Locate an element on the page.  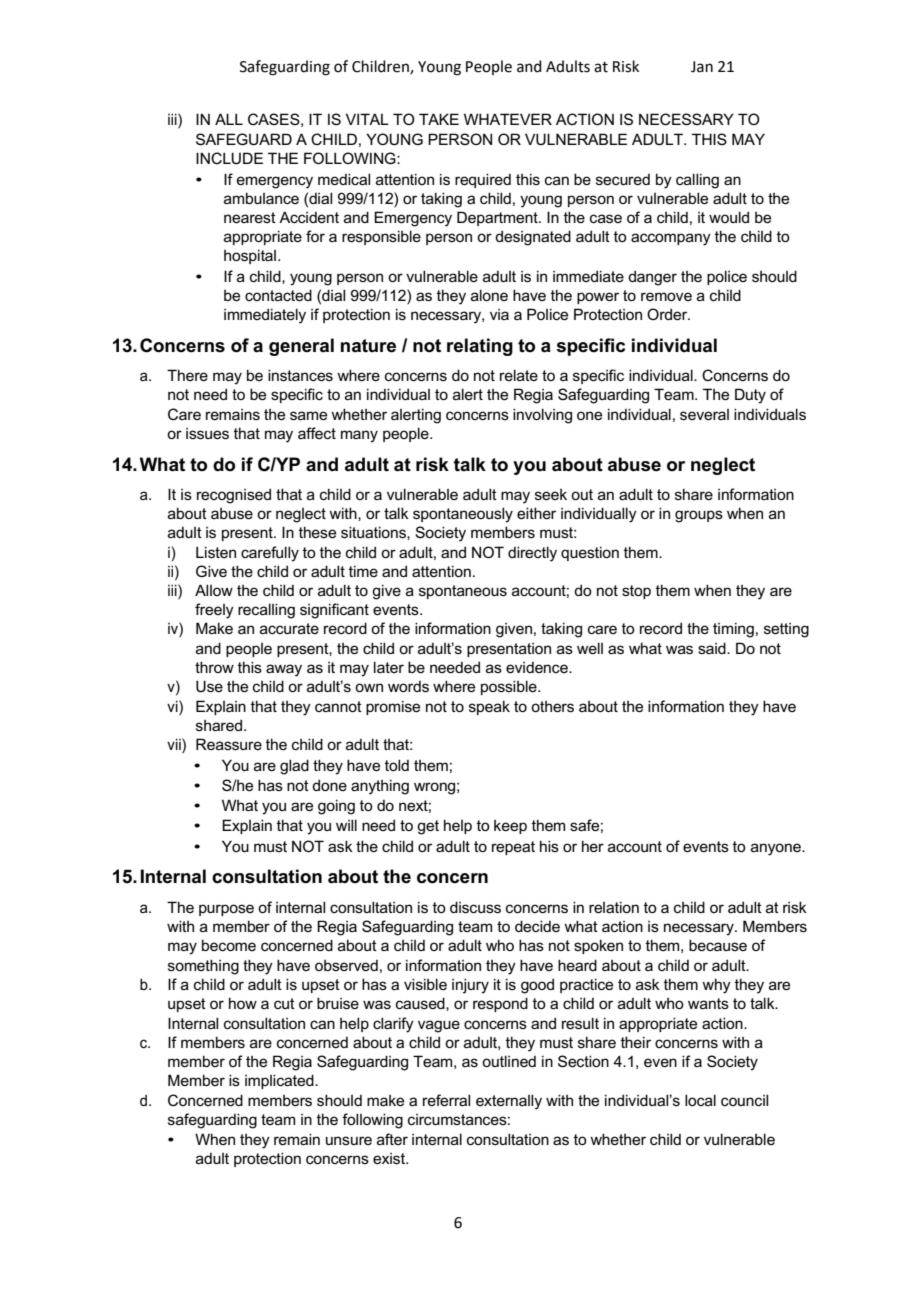
accurate is located at coordinates (289, 628).
